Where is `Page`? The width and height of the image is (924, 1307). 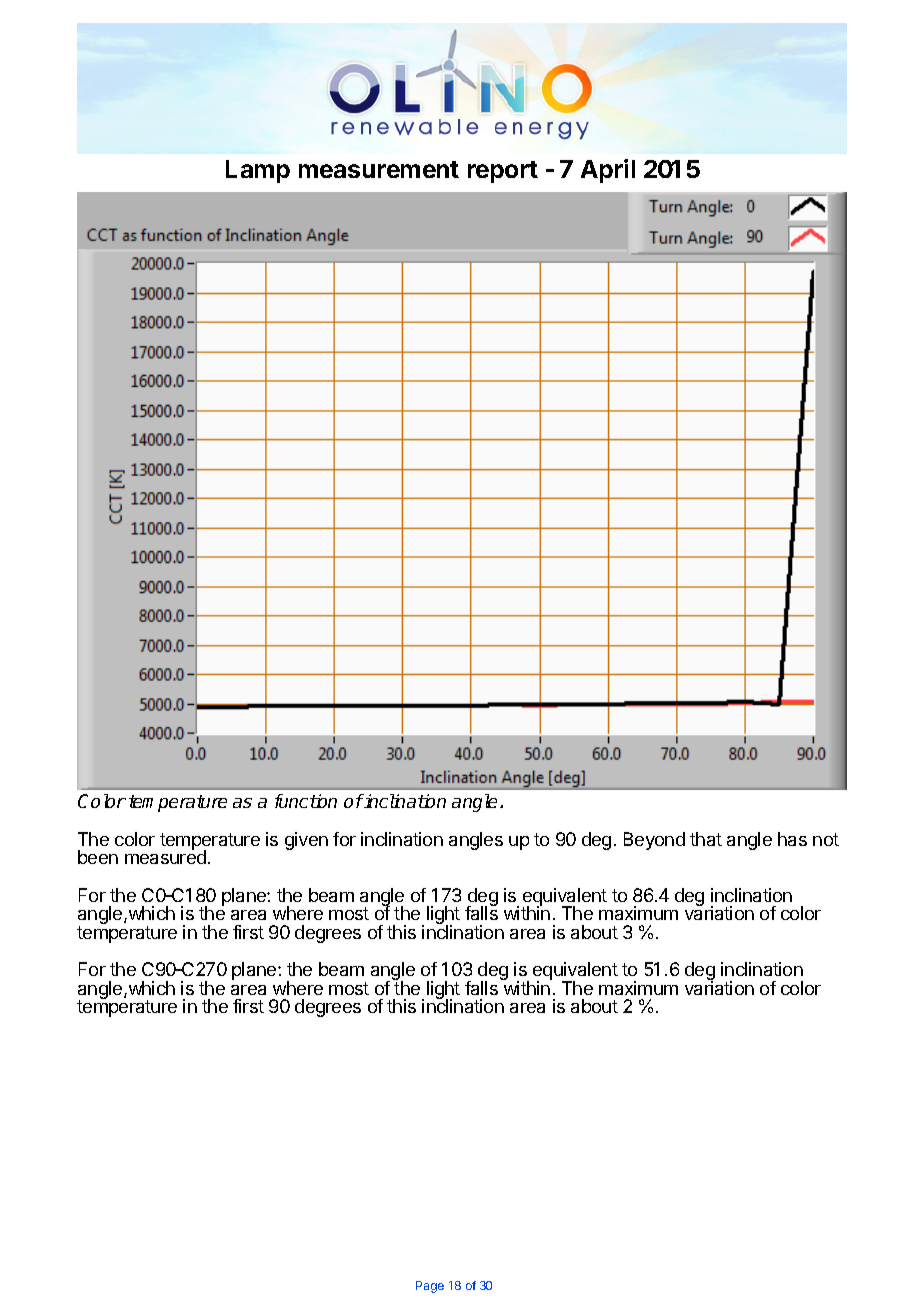 Page is located at coordinates (430, 1287).
